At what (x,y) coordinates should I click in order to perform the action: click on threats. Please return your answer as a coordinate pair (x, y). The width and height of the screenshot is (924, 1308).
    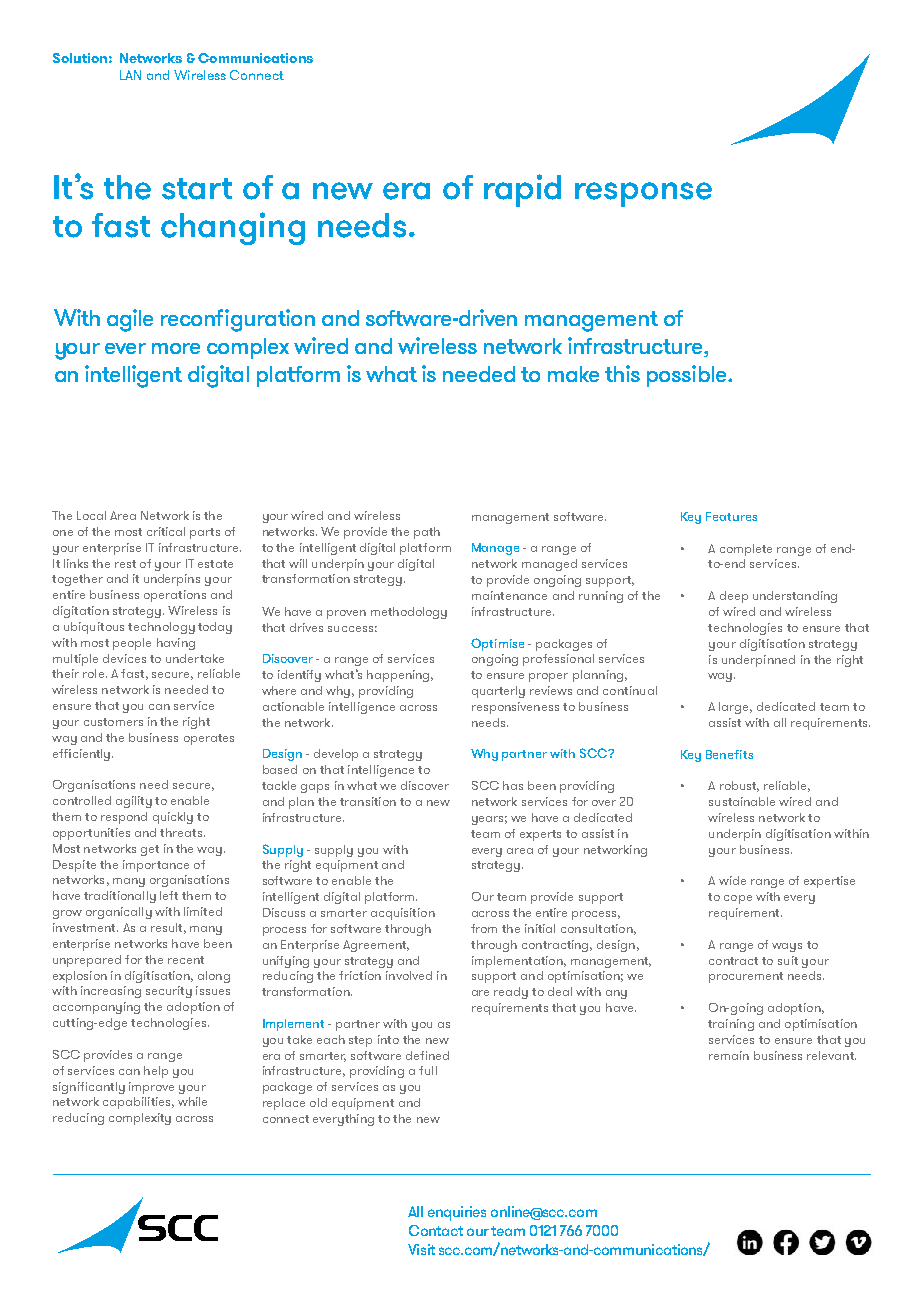
    Looking at the image, I should click on (182, 832).
